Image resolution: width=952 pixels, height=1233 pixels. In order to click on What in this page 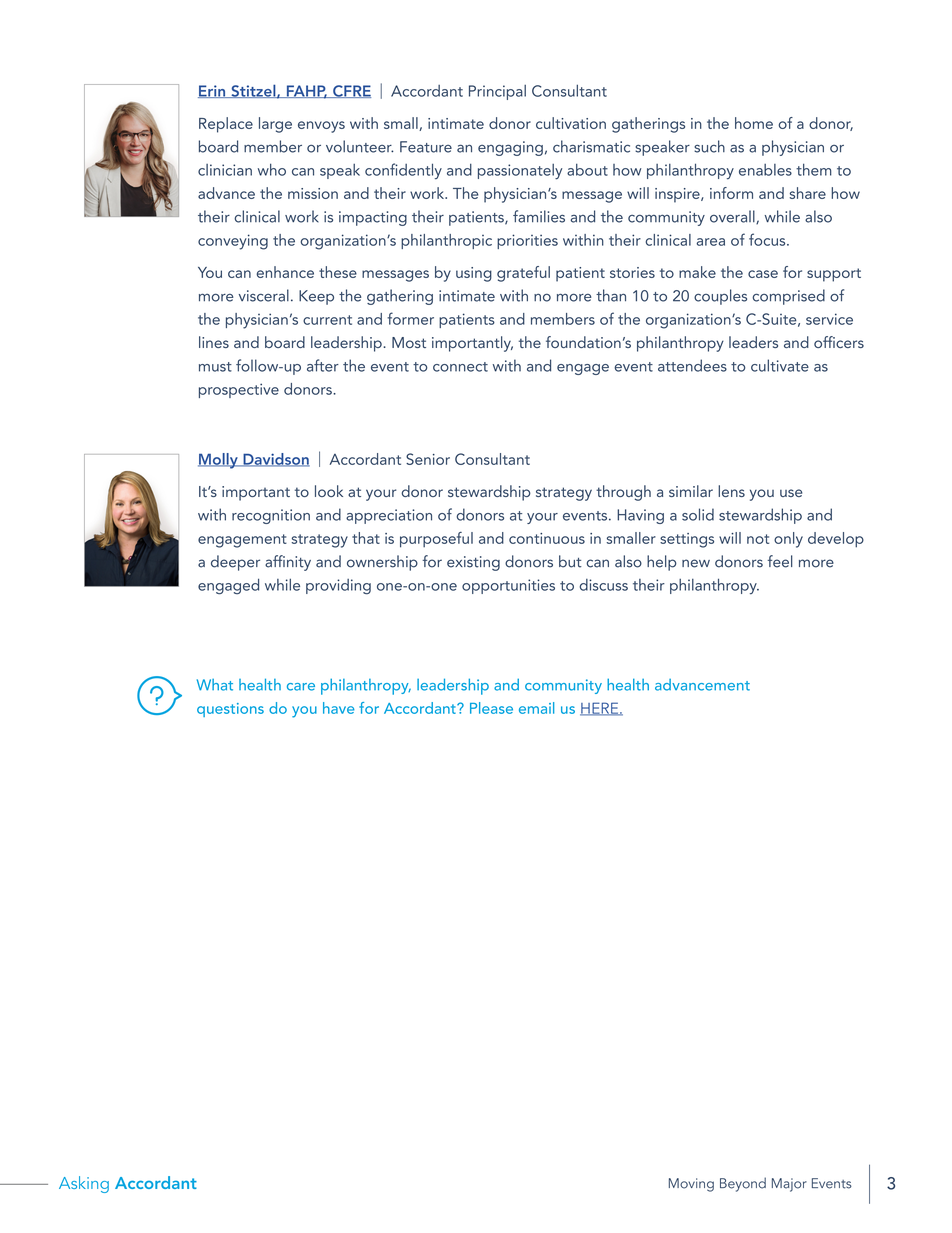, I will do `click(215, 685)`.
